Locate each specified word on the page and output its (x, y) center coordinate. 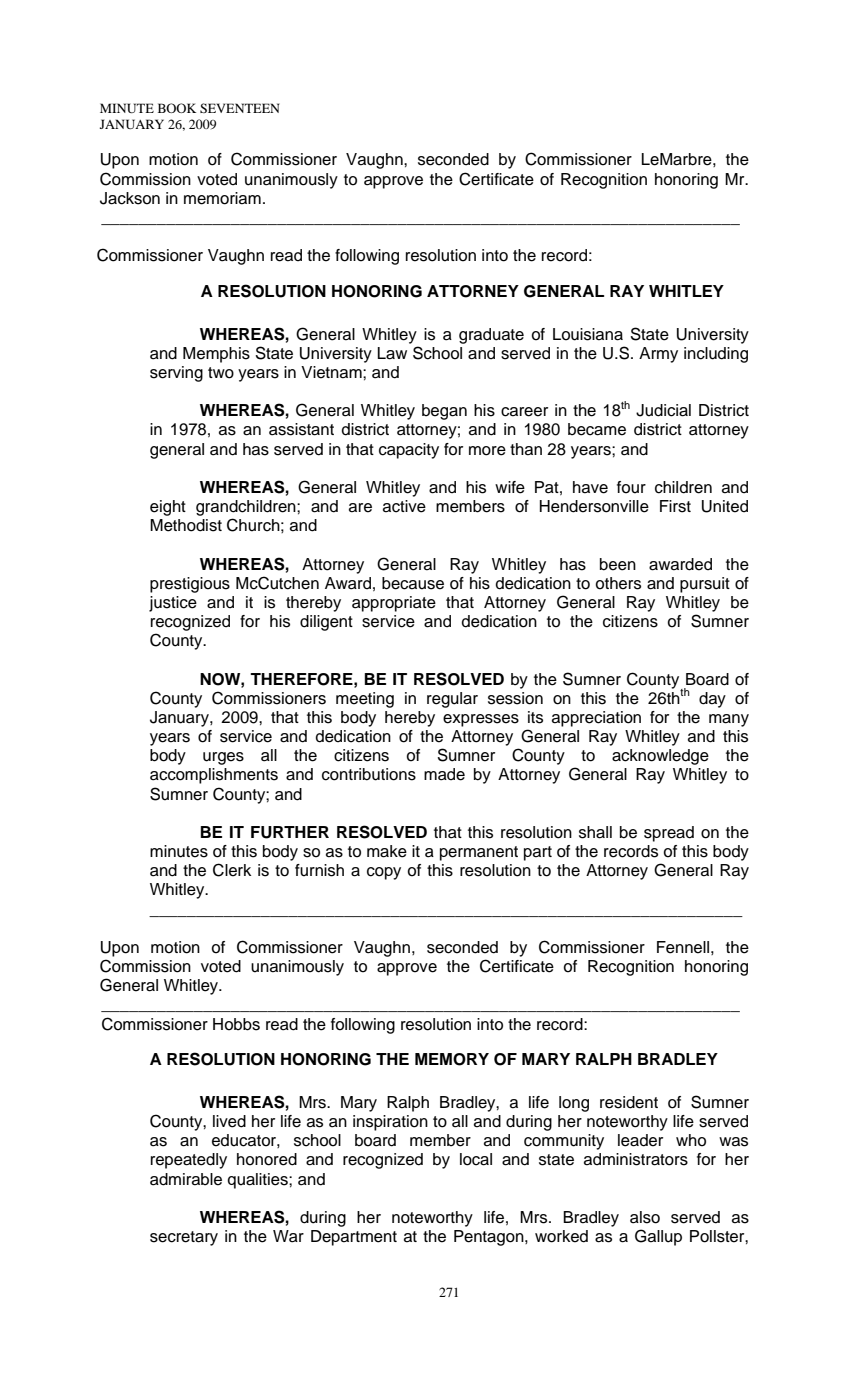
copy (384, 873)
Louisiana (588, 334)
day (712, 700)
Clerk (232, 870)
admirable (186, 1179)
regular (452, 700)
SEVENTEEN (239, 108)
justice (173, 604)
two (221, 373)
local (476, 1159)
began (444, 412)
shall (595, 832)
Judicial (663, 410)
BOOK (177, 108)
